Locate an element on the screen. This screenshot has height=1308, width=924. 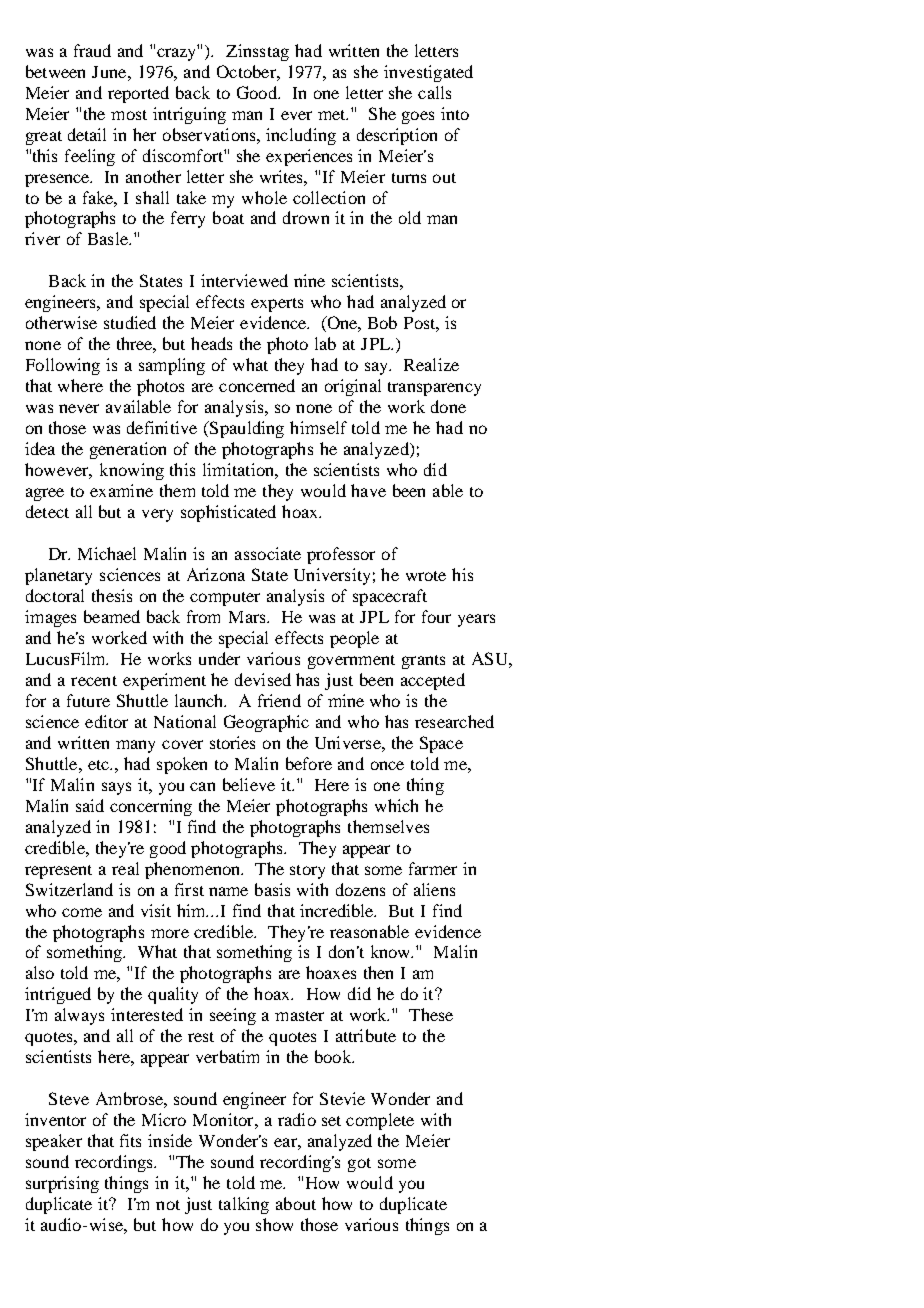
which is located at coordinates (396, 805).
